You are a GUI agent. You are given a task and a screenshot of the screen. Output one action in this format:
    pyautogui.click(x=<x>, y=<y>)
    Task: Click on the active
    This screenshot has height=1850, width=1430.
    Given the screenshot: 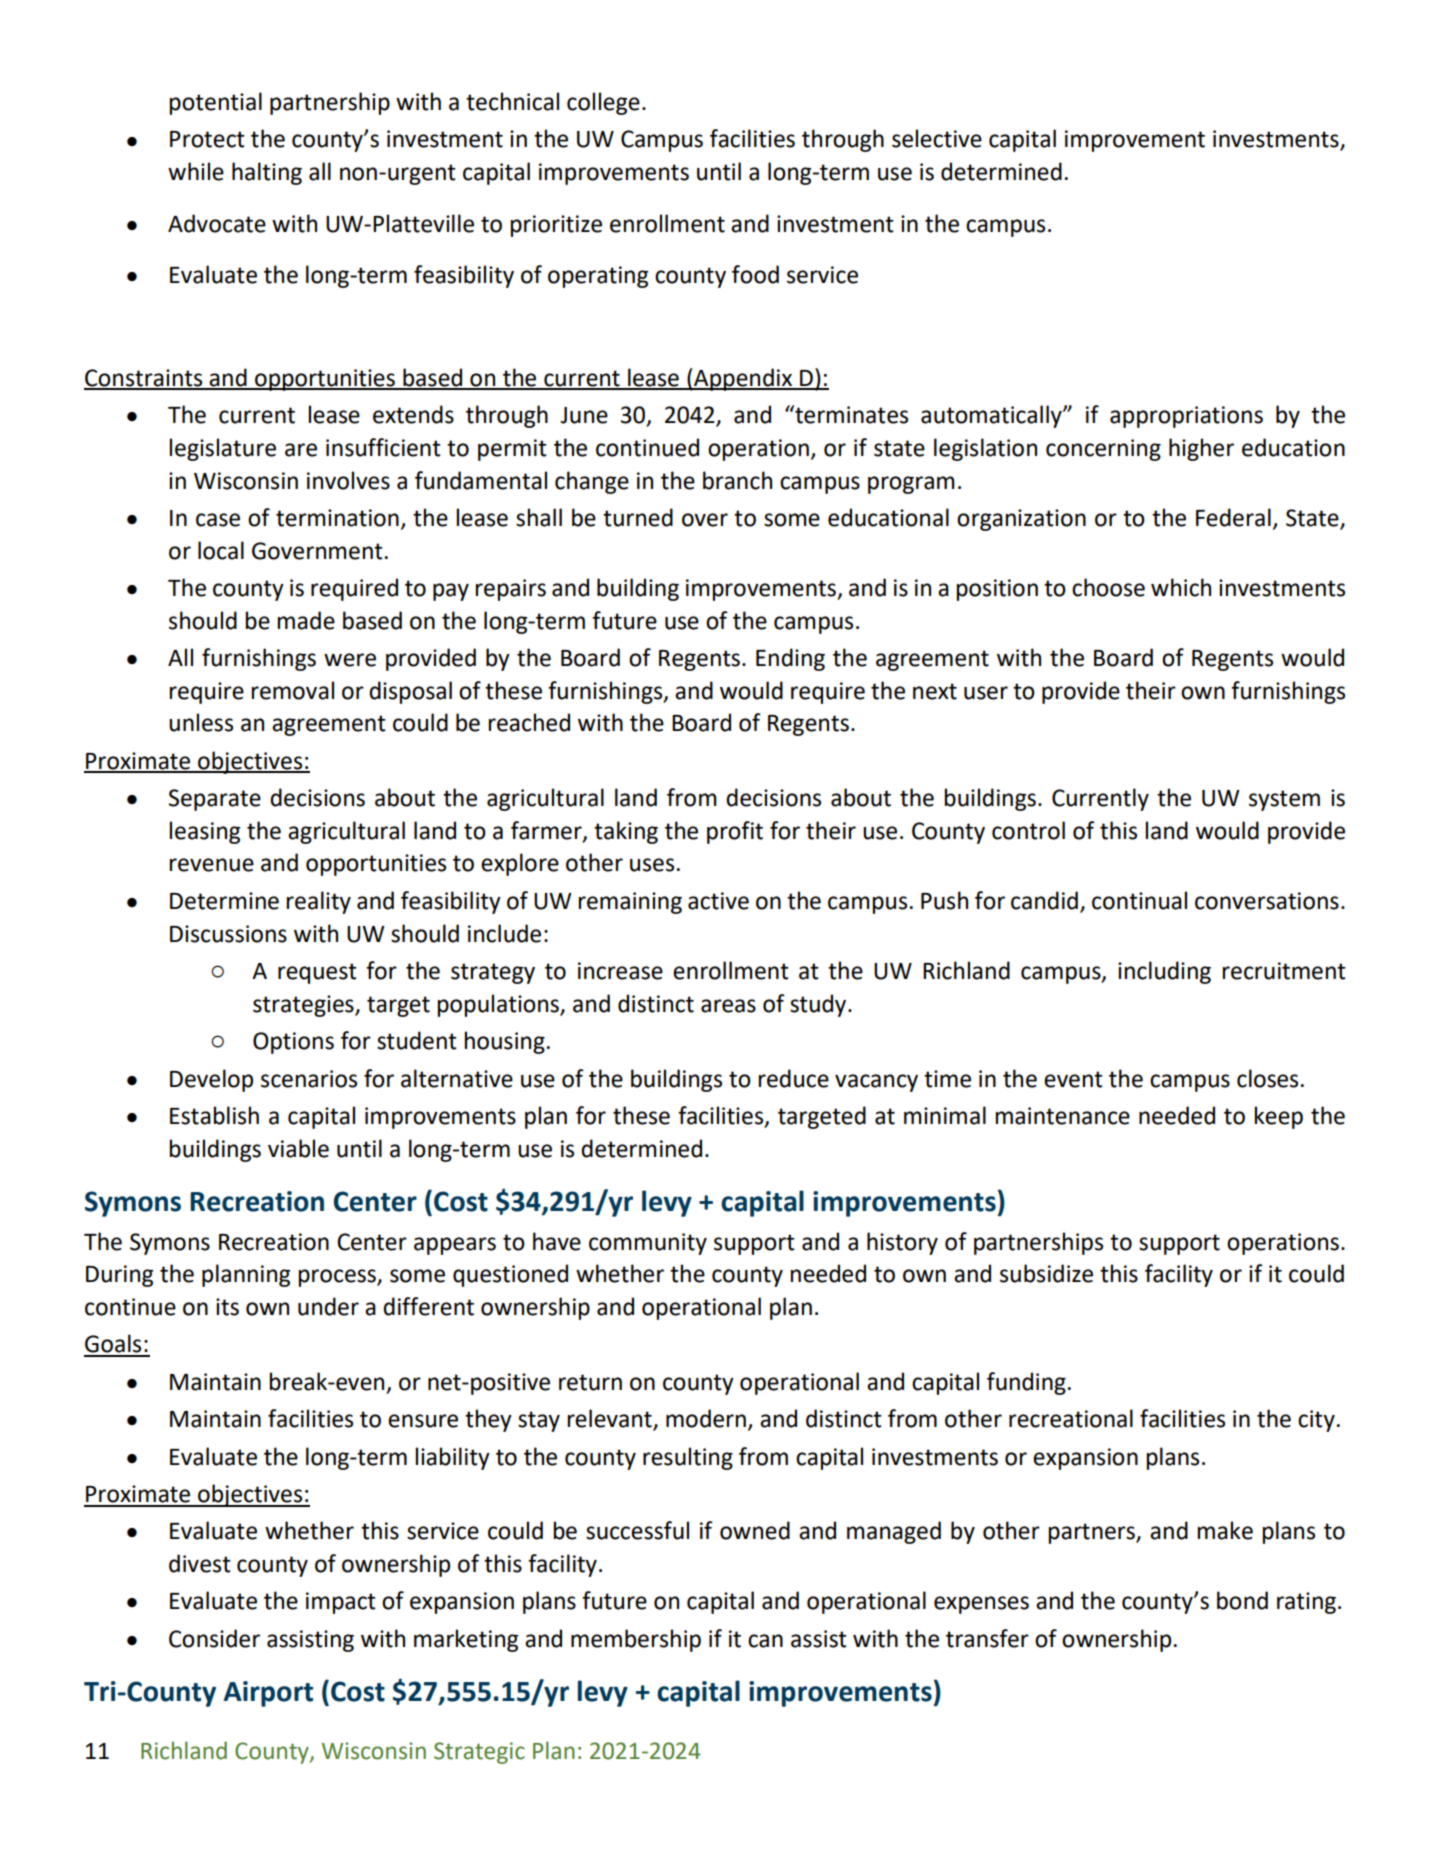 What is the action you would take?
    pyautogui.click(x=718, y=901)
